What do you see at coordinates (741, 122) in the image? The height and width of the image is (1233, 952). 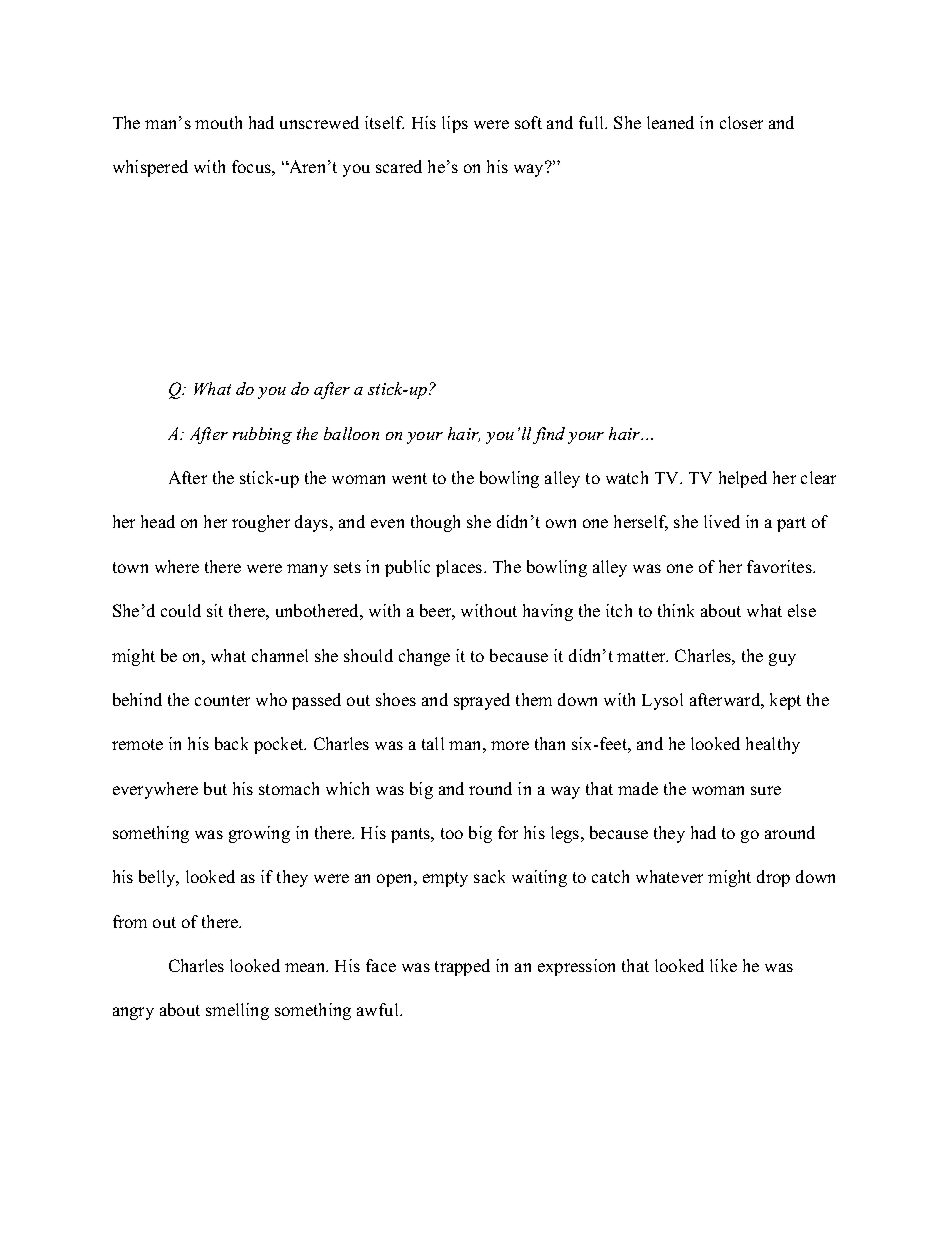 I see `closer` at bounding box center [741, 122].
